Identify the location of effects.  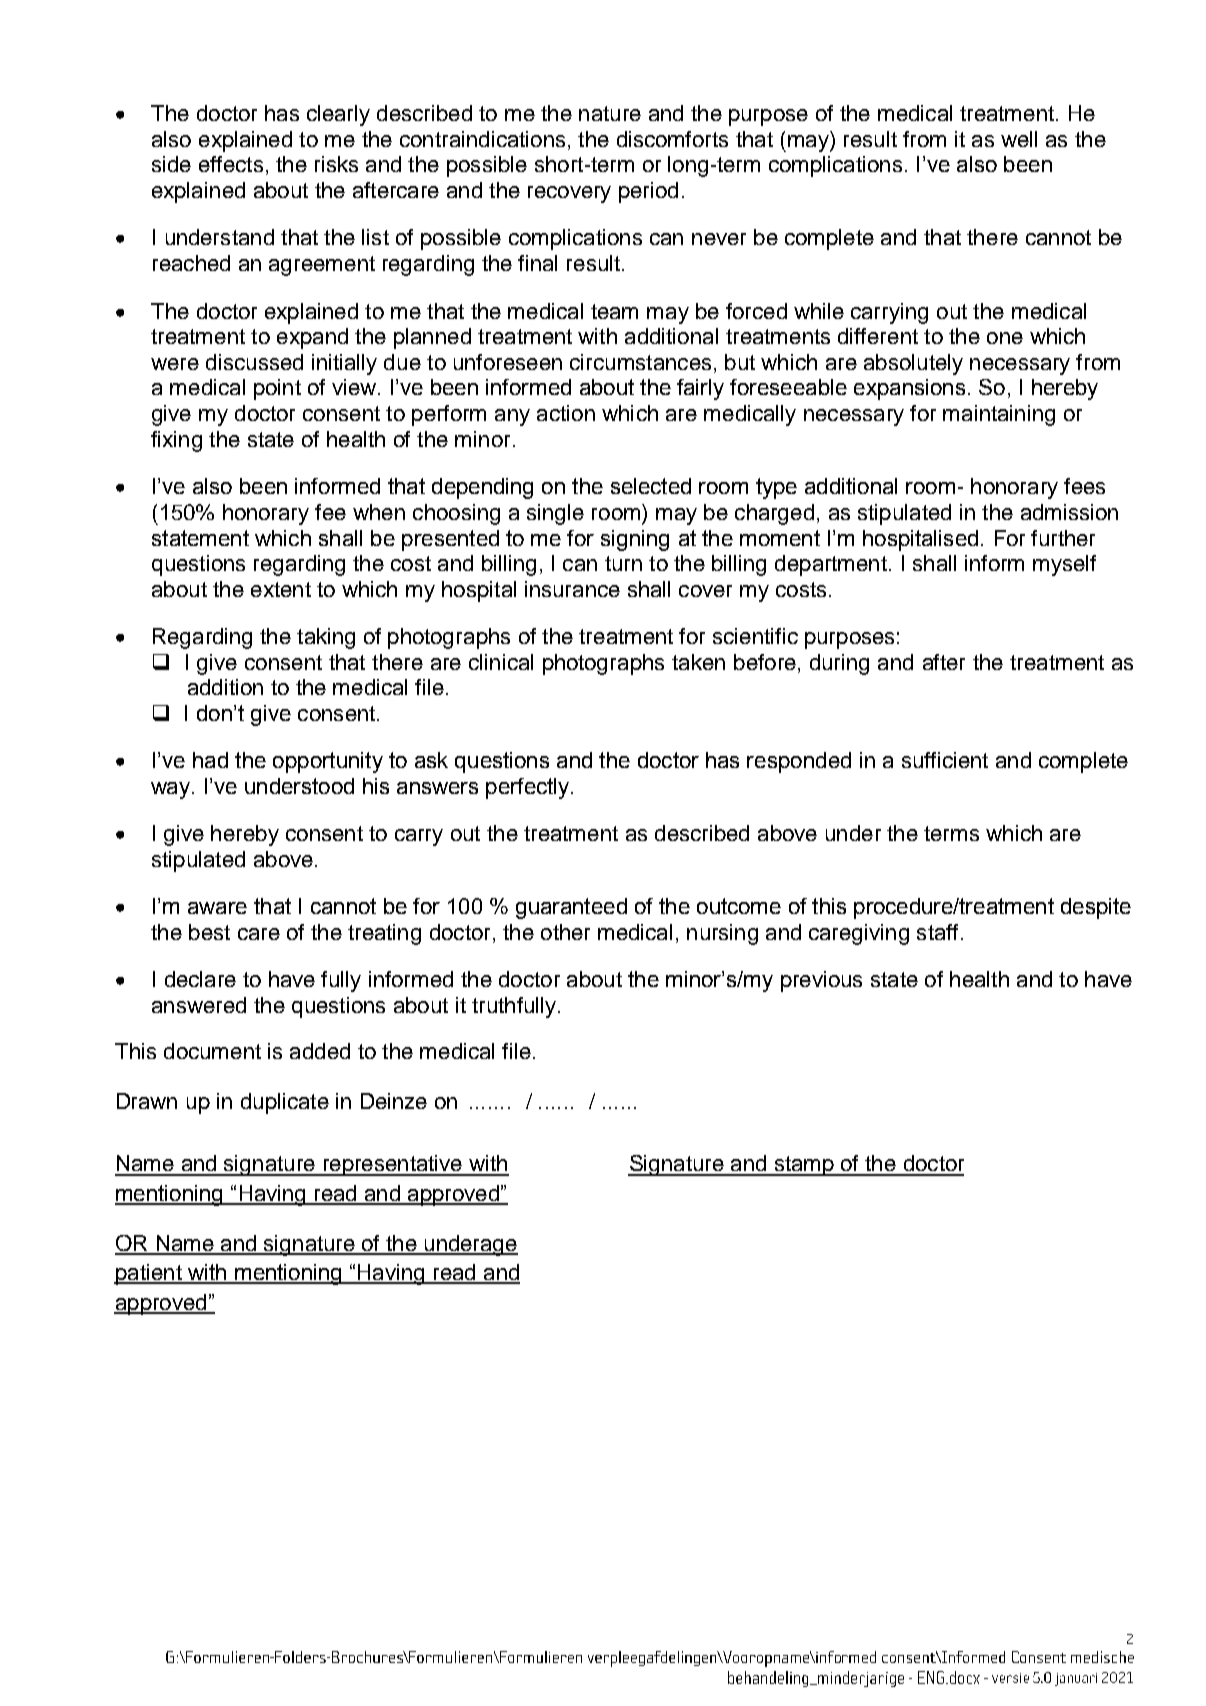
(231, 164).
